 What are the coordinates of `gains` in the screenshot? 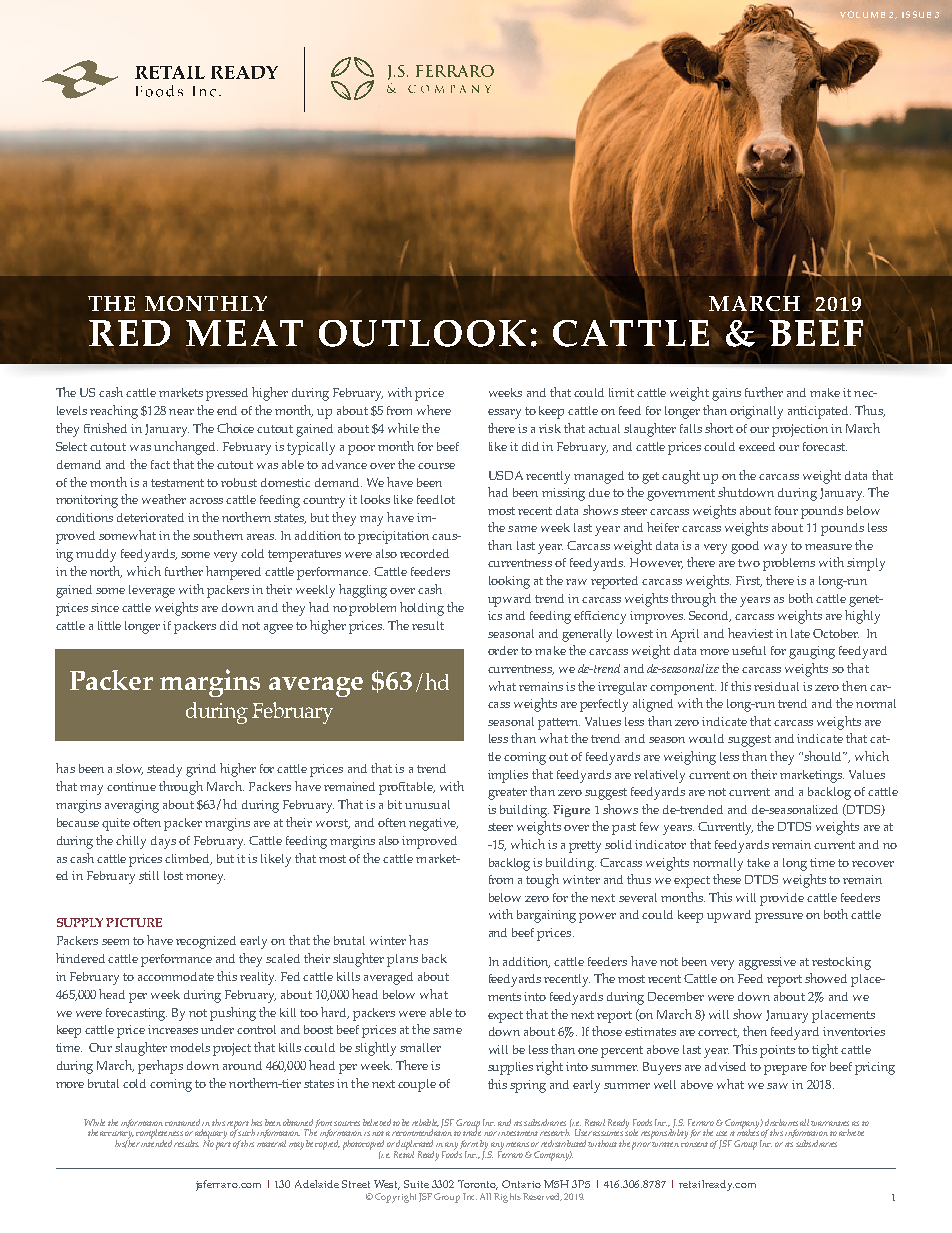 It's located at (726, 394).
